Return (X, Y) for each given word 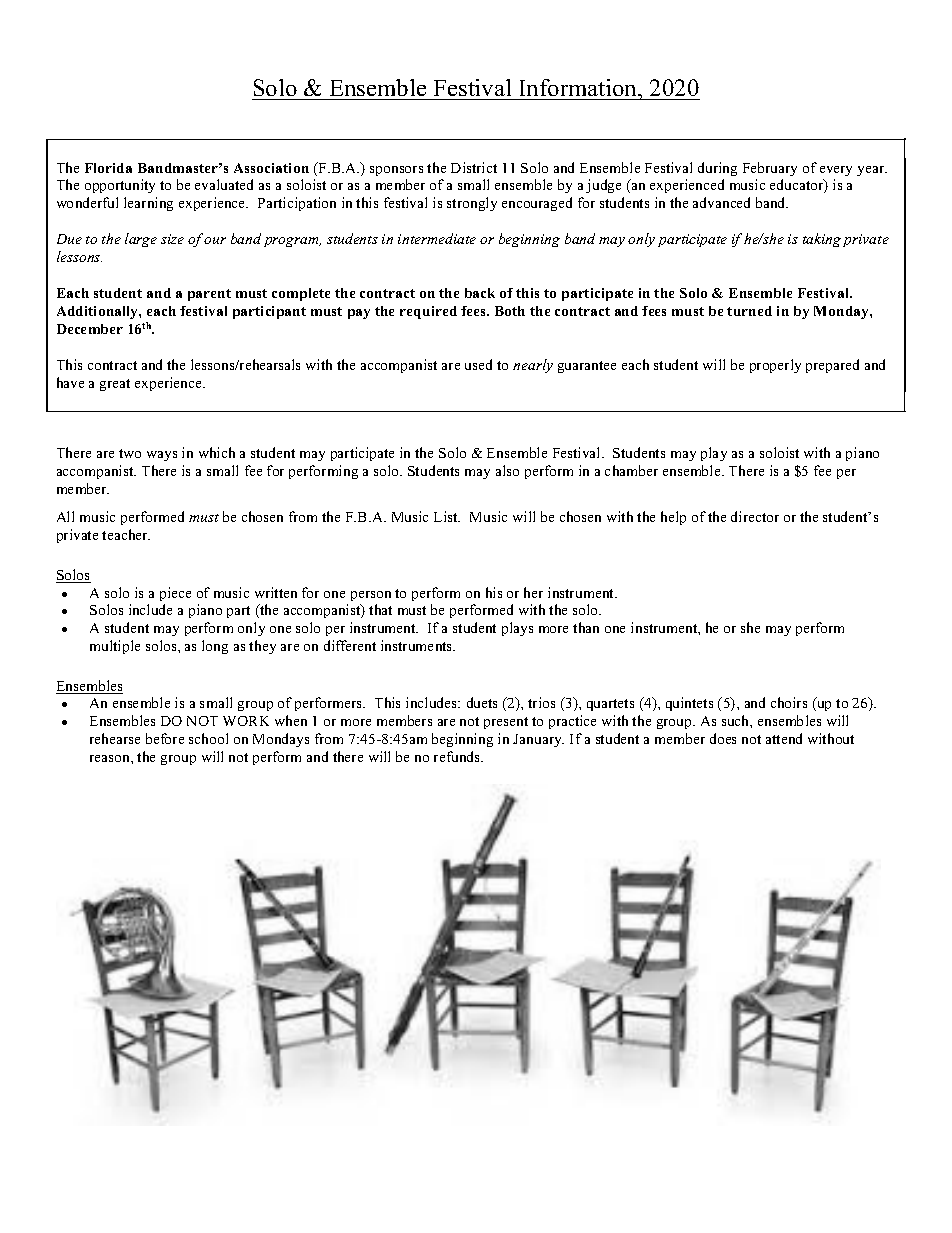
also (507, 470)
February (770, 169)
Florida (108, 168)
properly (775, 366)
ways (162, 456)
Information (580, 87)
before (165, 738)
